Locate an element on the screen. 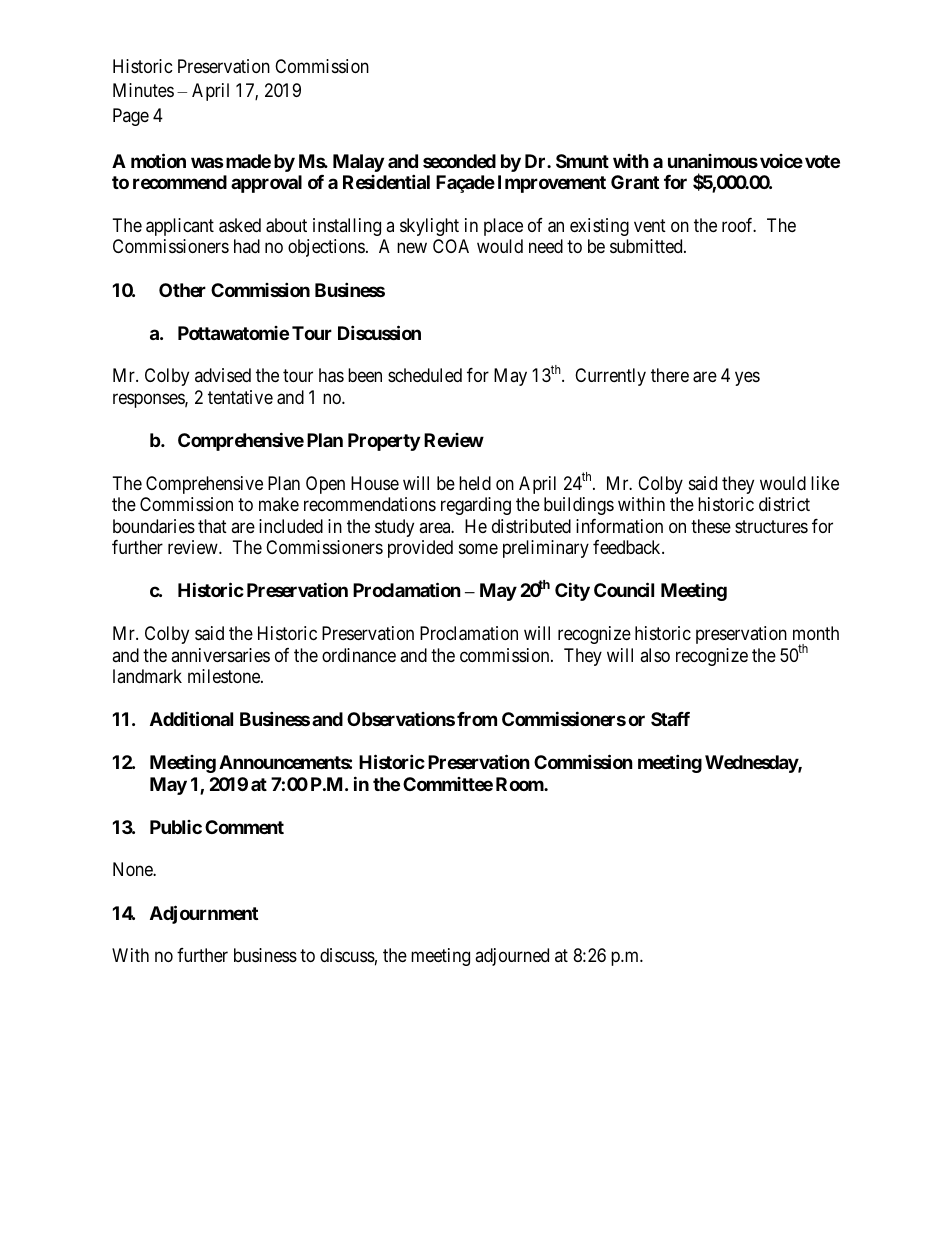 The height and width of the screenshot is (1233, 952). seconded is located at coordinates (459, 161).
